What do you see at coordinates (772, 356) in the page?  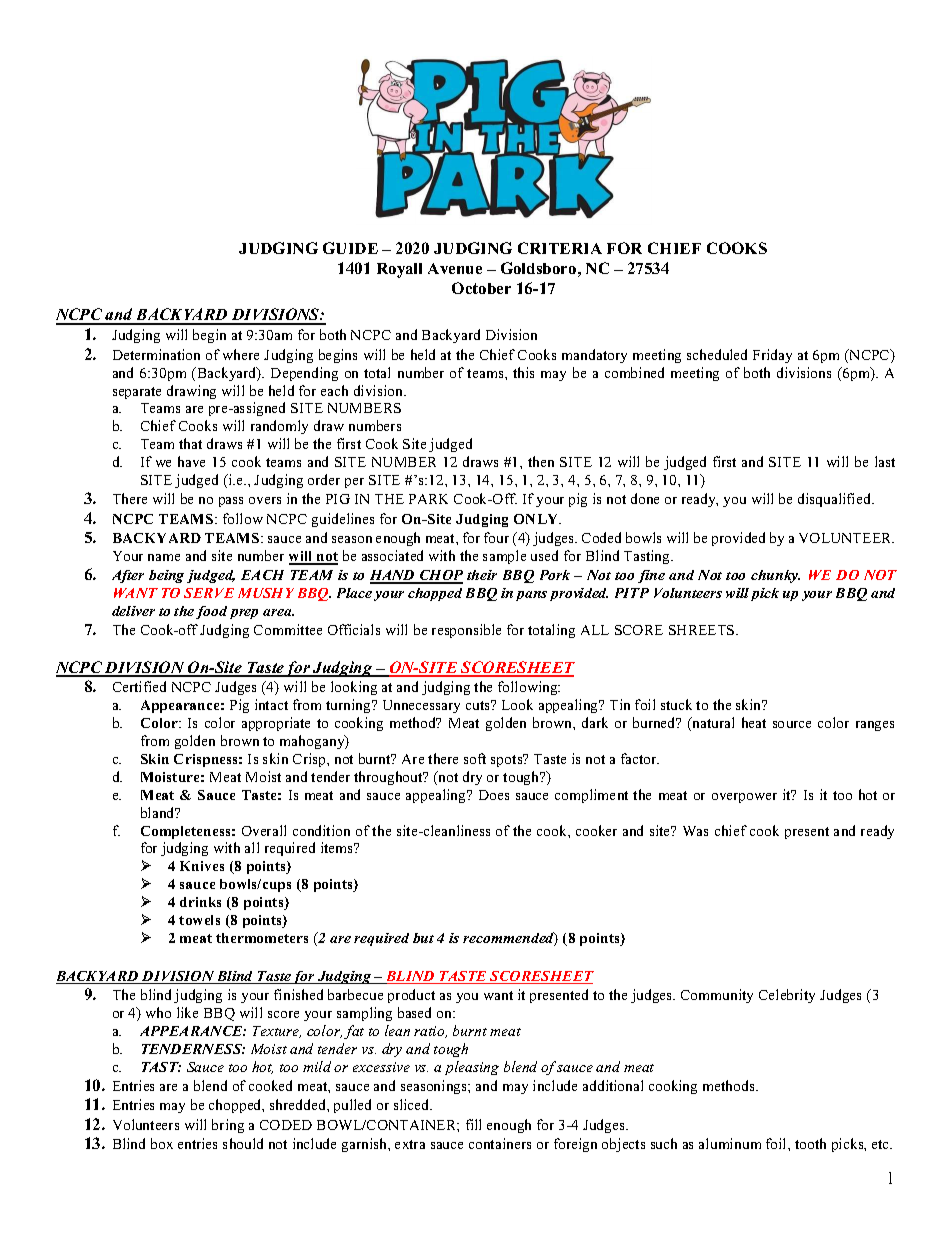 I see `Friday` at bounding box center [772, 356].
